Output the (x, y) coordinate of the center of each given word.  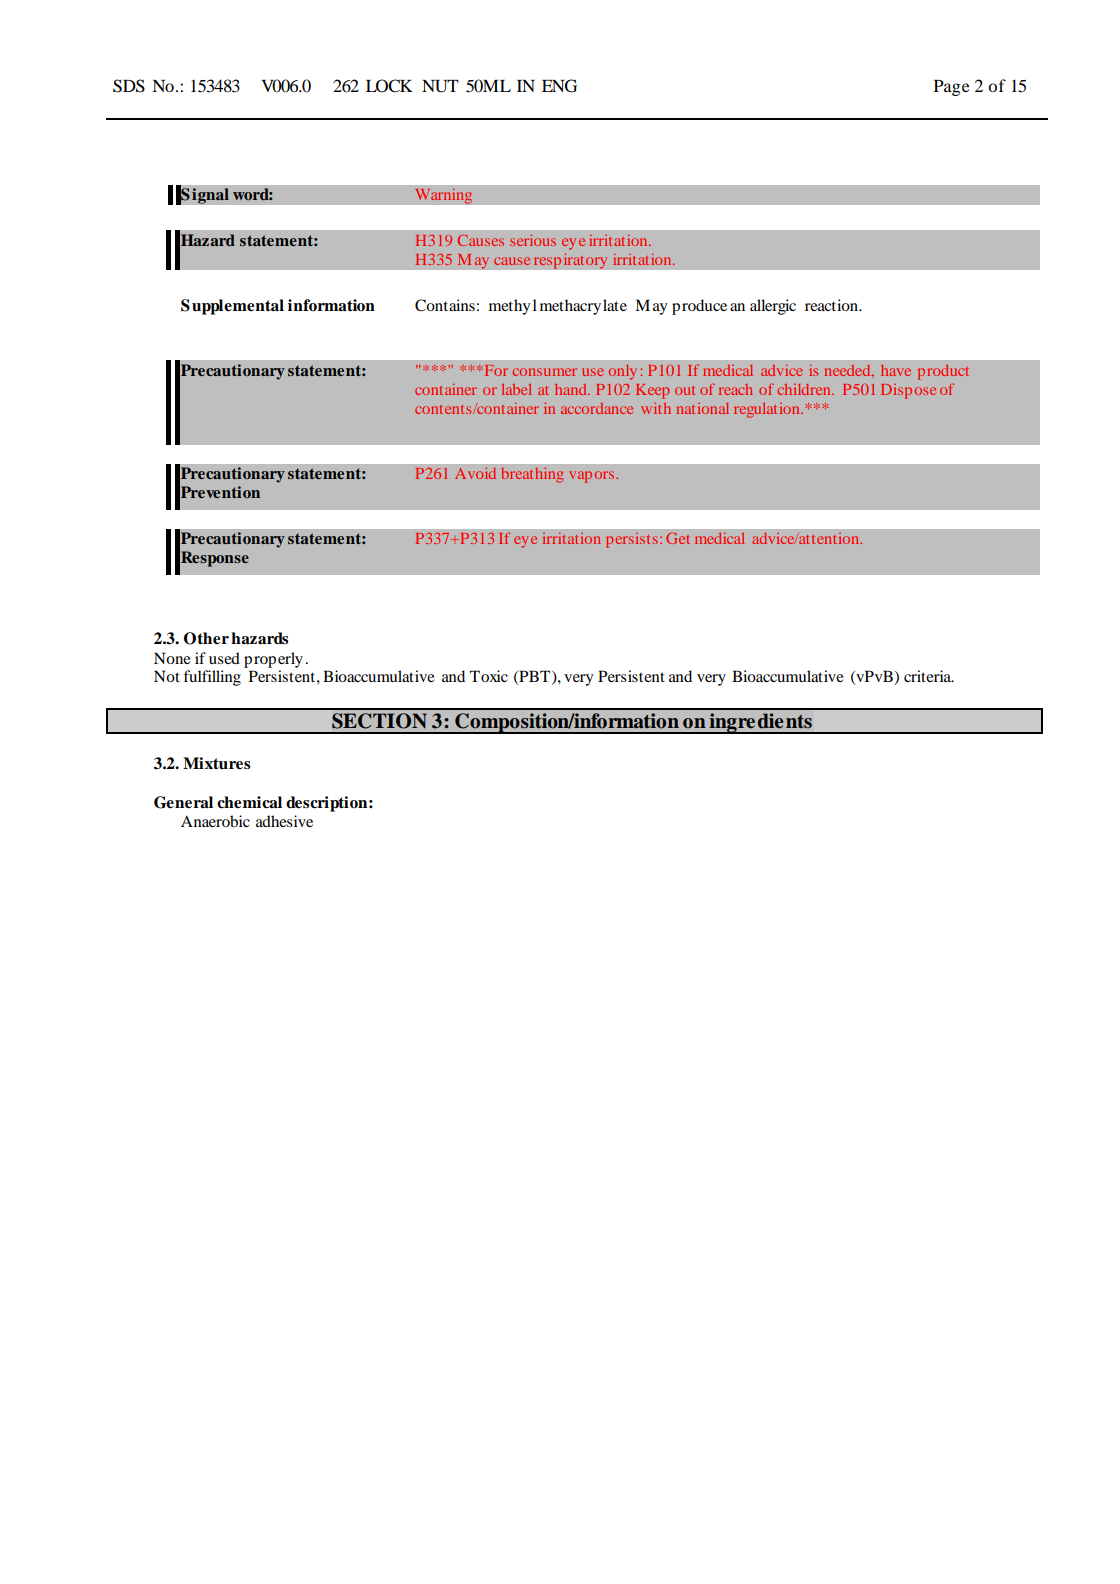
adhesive (284, 821)
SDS (129, 86)
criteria (929, 676)
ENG (559, 86)
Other (206, 638)
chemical (249, 802)
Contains (445, 305)
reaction (833, 305)
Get (678, 538)
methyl (513, 307)
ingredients (761, 723)
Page (952, 88)
